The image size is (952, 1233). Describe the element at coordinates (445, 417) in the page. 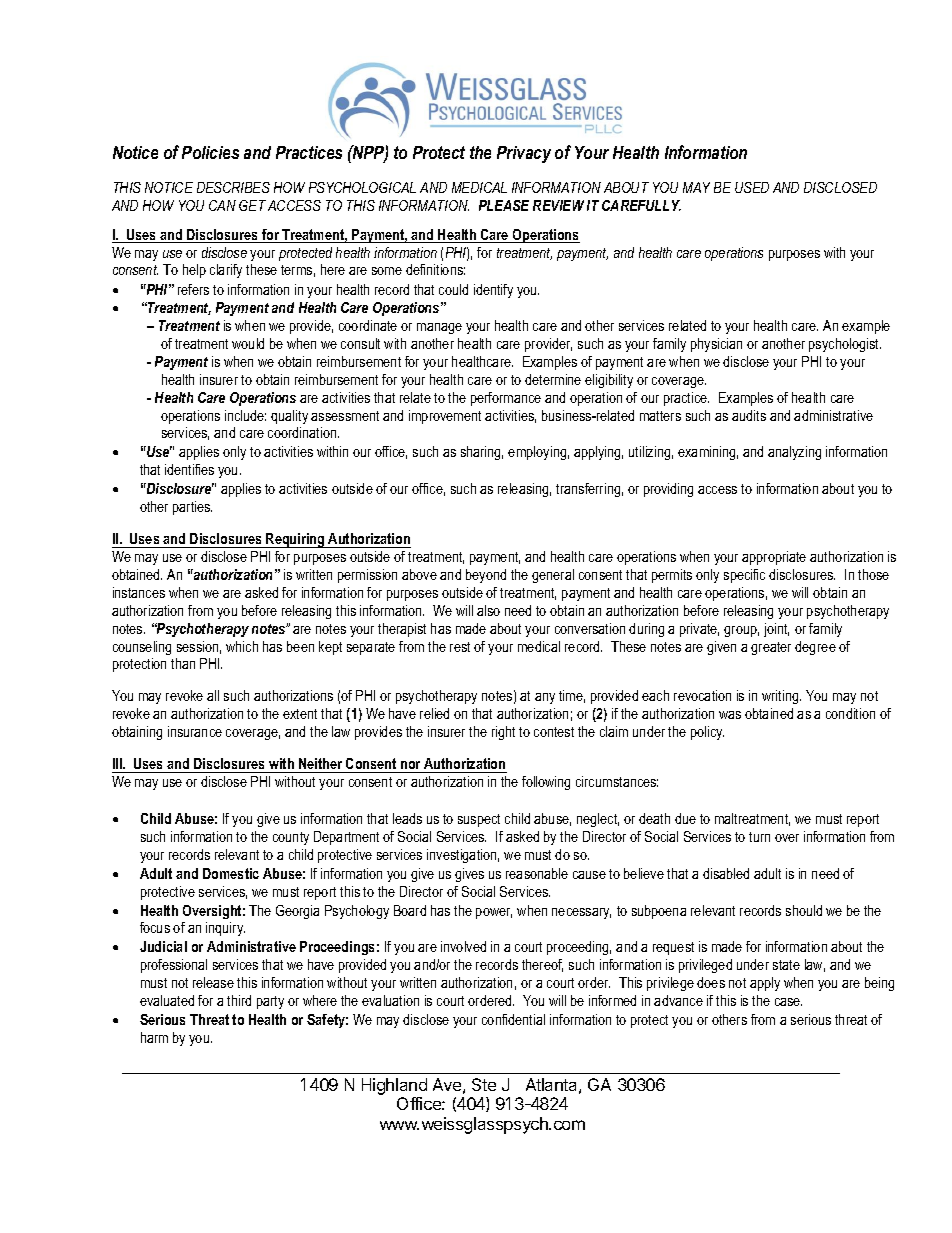

I see `improvement` at that location.
